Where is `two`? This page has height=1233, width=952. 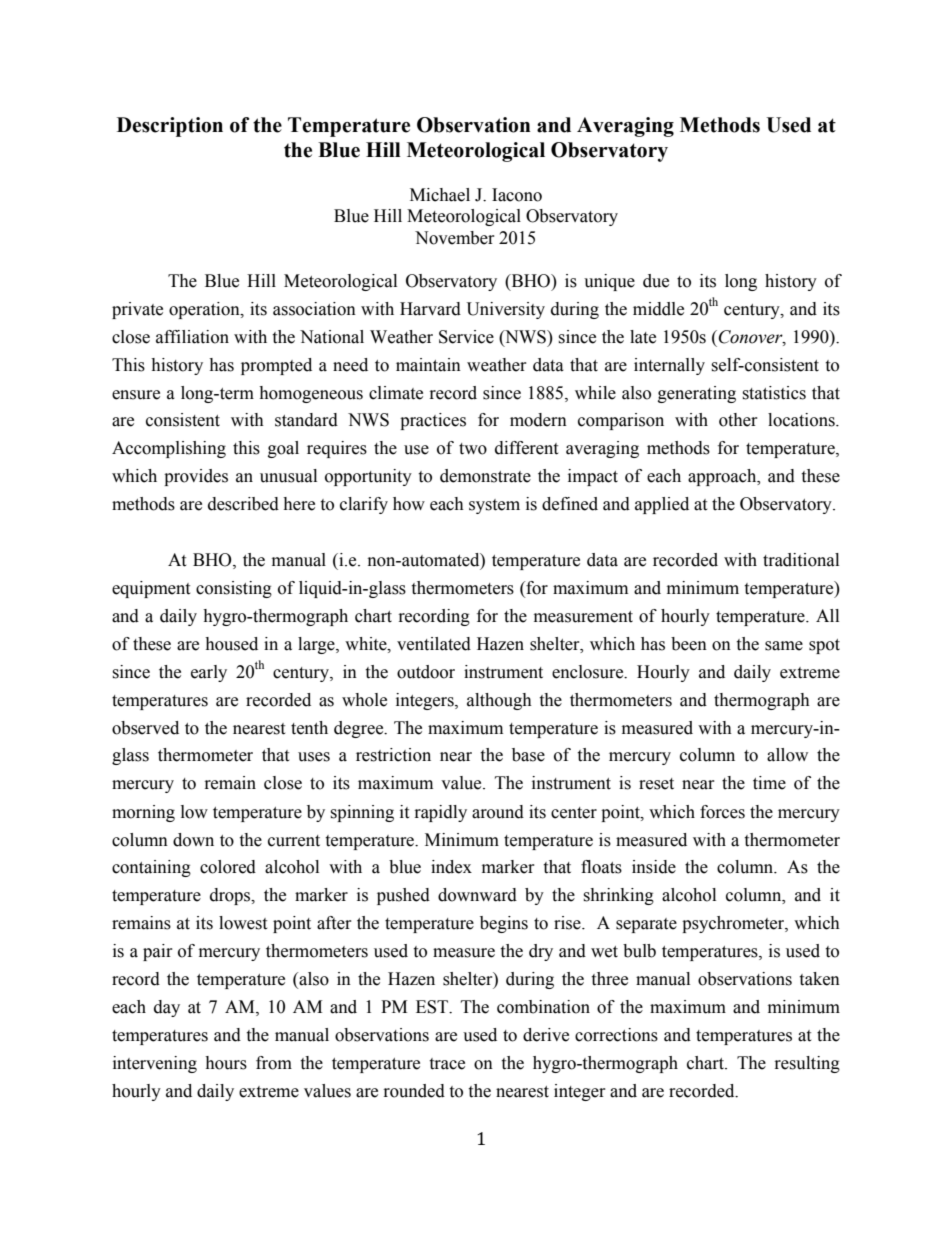
two is located at coordinates (473, 449).
